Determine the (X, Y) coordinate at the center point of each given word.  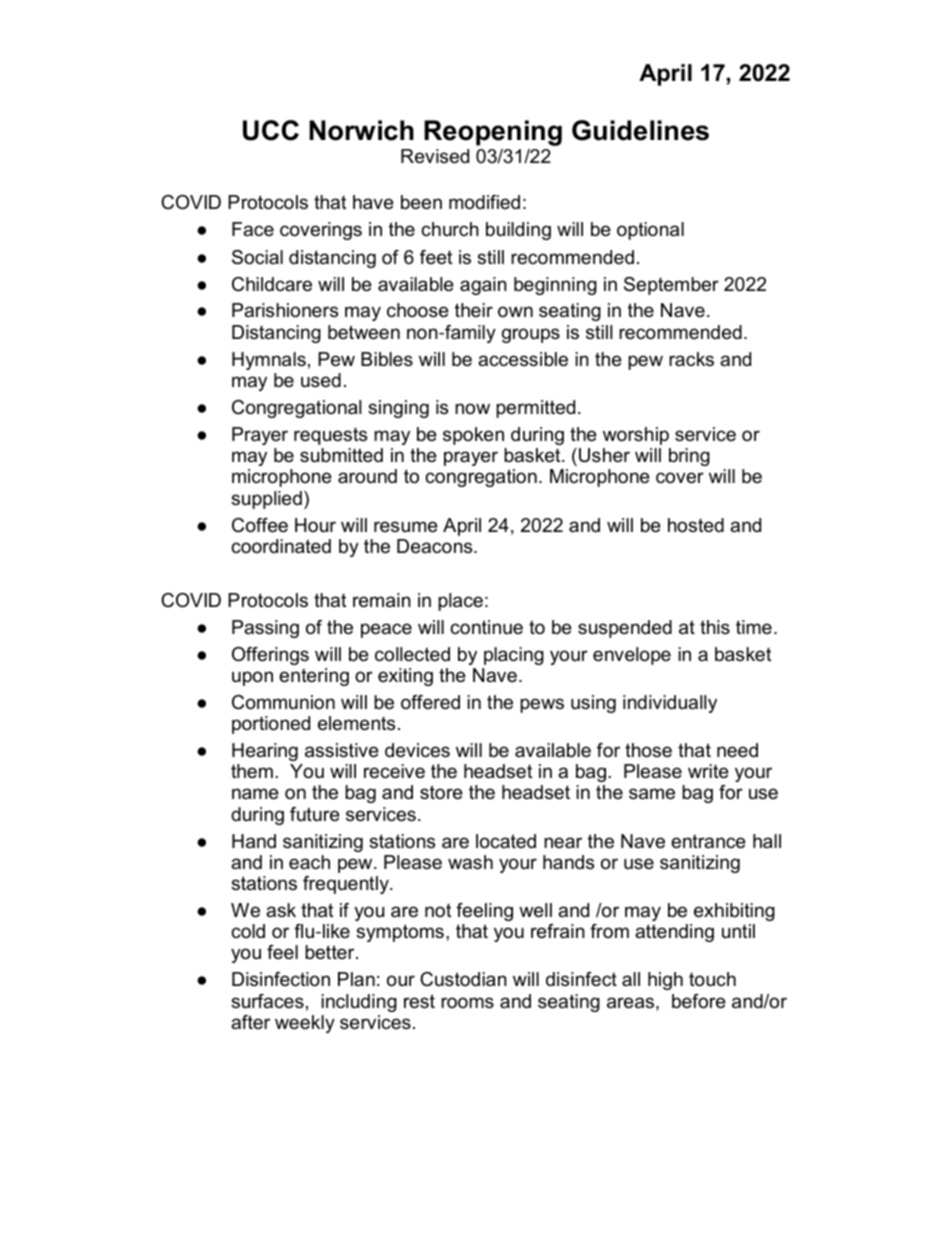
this (715, 627)
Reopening (493, 133)
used (321, 380)
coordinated (281, 546)
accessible (523, 359)
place (460, 602)
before (699, 1001)
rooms (467, 1003)
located (506, 841)
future (315, 814)
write (708, 771)
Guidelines (640, 130)
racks (691, 359)
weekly (305, 1024)
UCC (271, 130)
